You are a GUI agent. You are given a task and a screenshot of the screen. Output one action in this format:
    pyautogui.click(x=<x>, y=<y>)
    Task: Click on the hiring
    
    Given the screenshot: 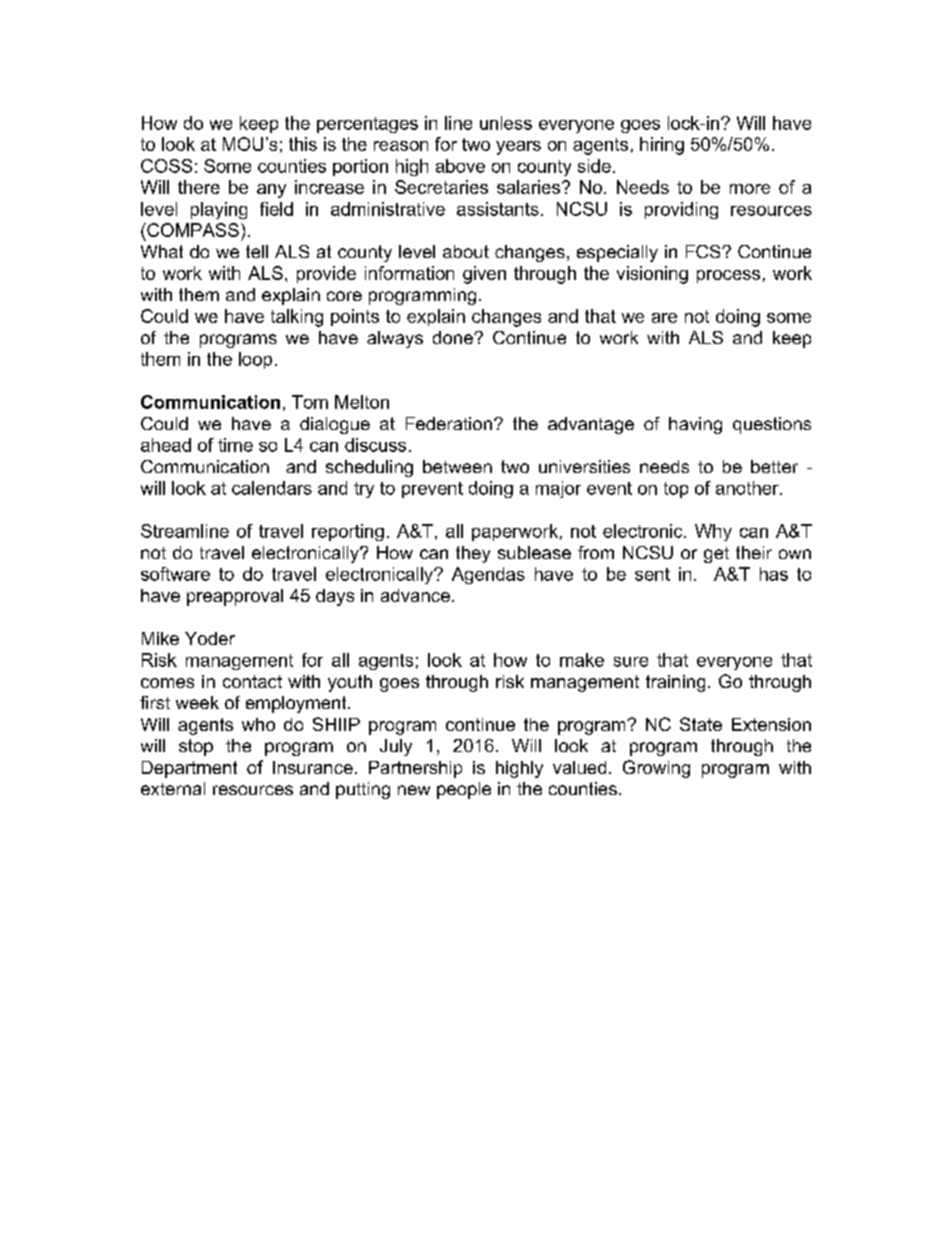 What is the action you would take?
    pyautogui.click(x=662, y=146)
